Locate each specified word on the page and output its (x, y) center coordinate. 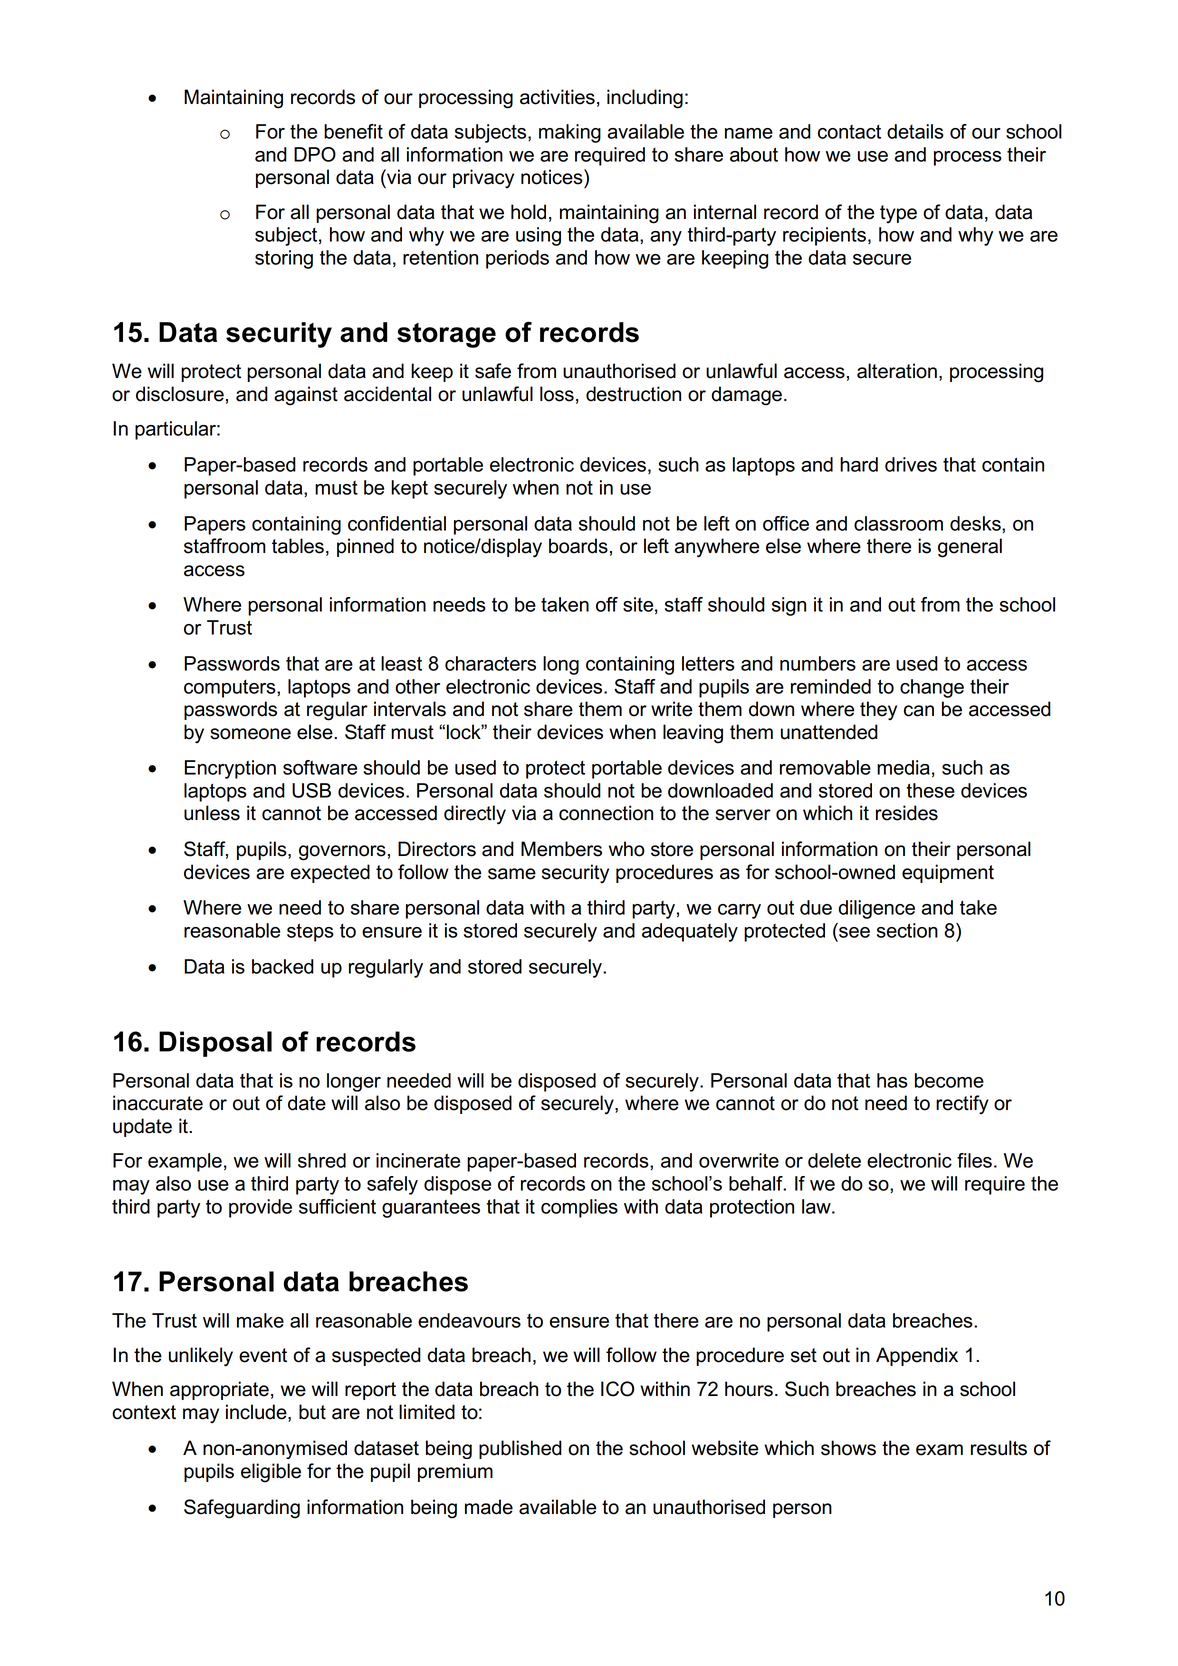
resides (907, 813)
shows (848, 1448)
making (570, 133)
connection (606, 813)
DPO (315, 154)
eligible (271, 1473)
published (520, 1449)
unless (212, 813)
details (915, 131)
